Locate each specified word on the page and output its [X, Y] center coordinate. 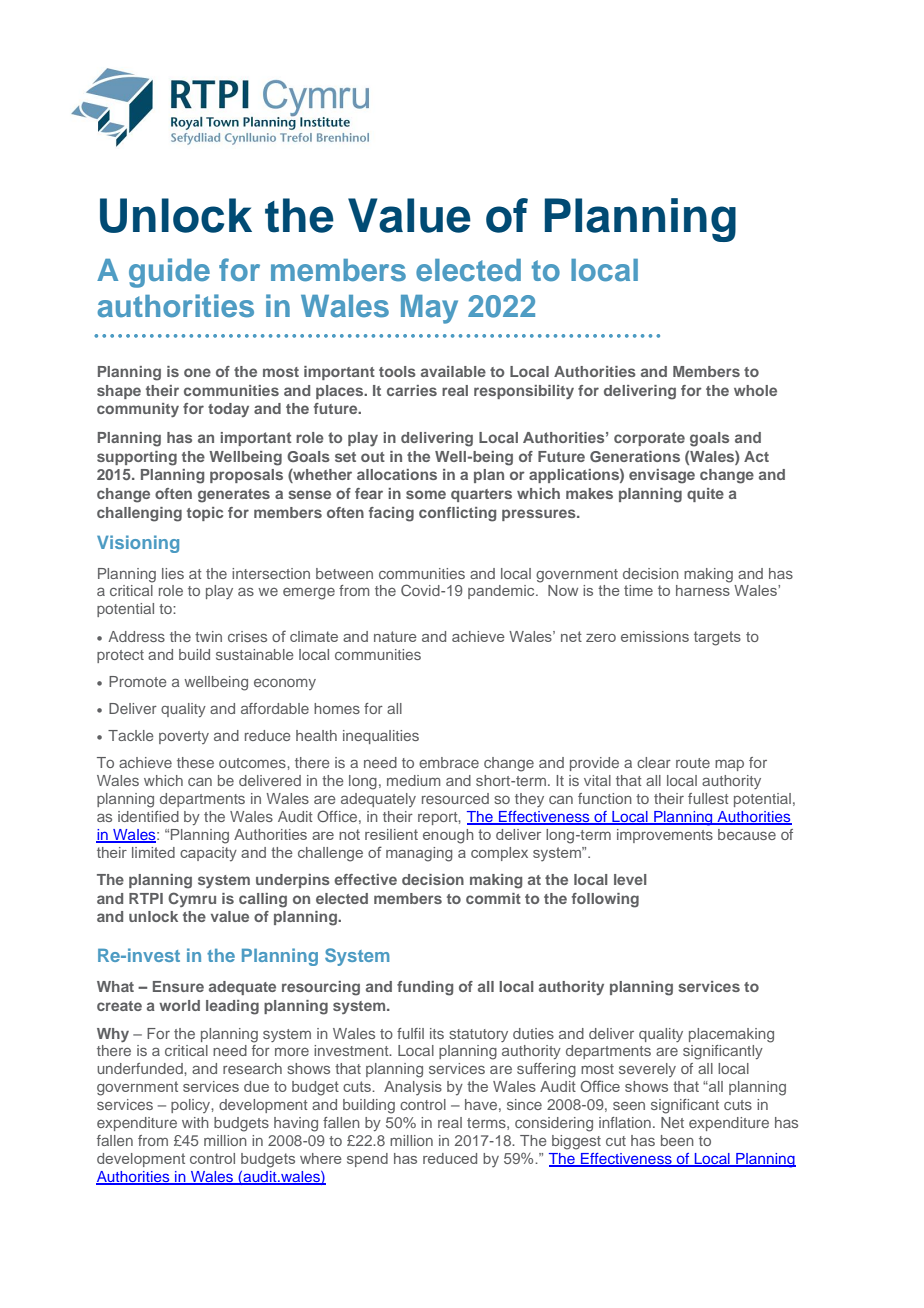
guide [169, 273]
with [195, 1122]
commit [493, 898]
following [605, 900]
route [693, 763]
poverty [184, 737]
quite [705, 495]
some [426, 494]
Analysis [413, 1088]
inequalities [381, 737]
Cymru [192, 899]
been [677, 1140]
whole [755, 390]
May [429, 309]
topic [205, 514]
